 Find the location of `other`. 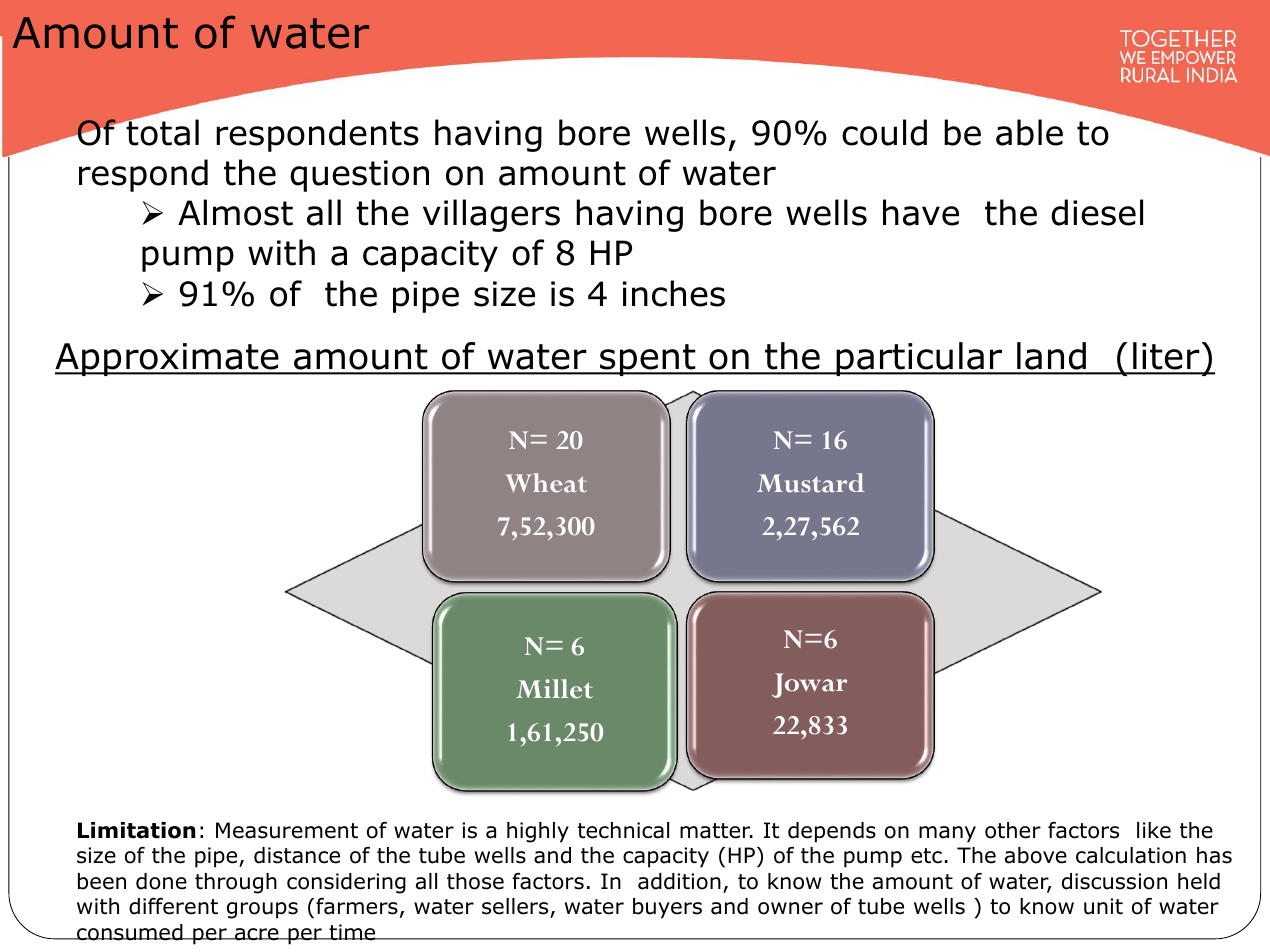

other is located at coordinates (1013, 830).
